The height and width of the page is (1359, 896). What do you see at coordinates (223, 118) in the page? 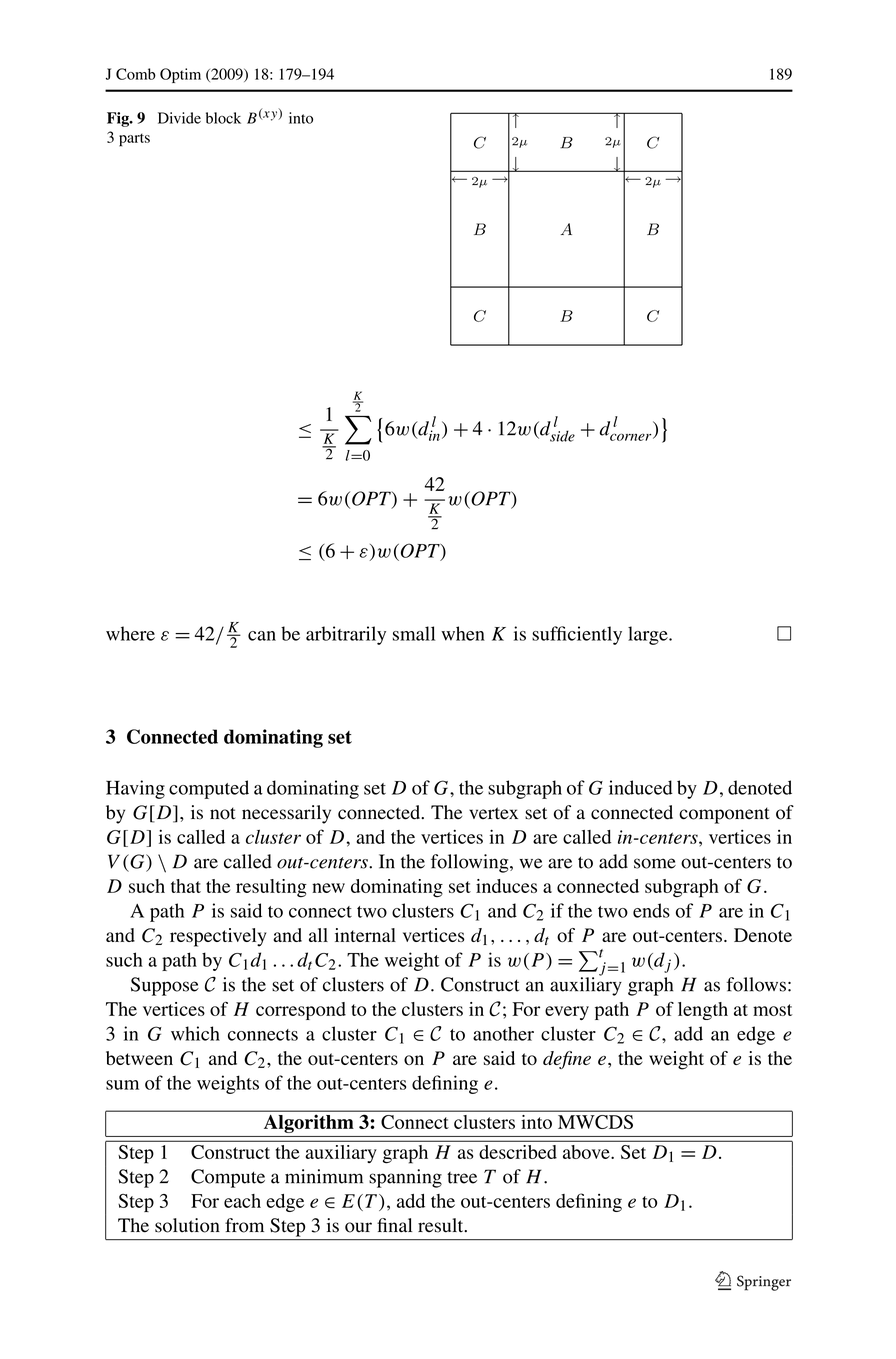
I see `block` at bounding box center [223, 118].
